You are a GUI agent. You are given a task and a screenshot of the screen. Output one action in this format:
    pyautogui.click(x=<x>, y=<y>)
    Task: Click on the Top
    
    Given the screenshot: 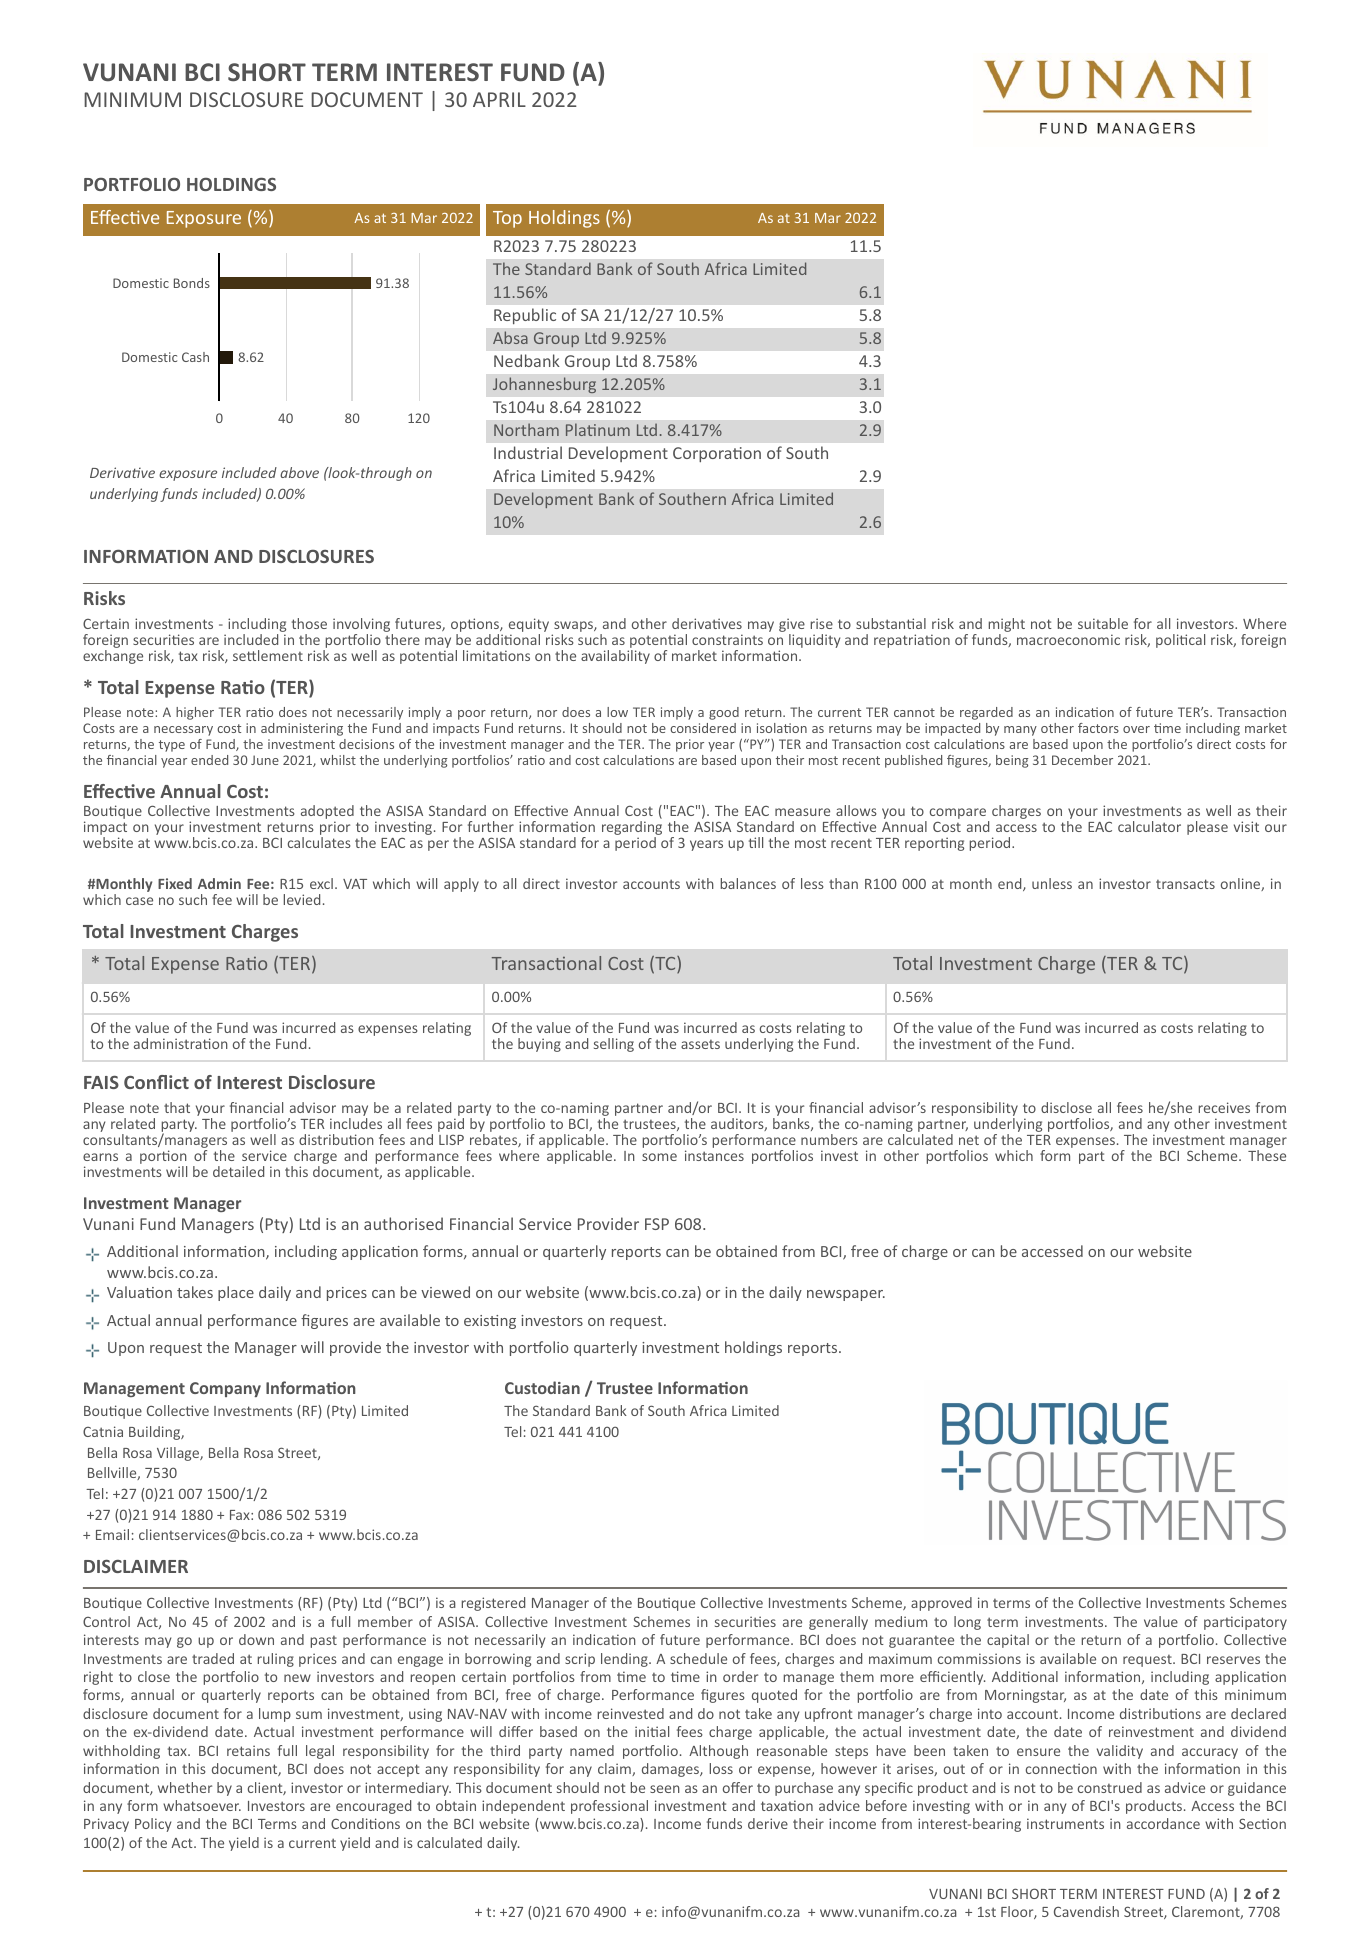 What is the action you would take?
    pyautogui.click(x=507, y=219)
